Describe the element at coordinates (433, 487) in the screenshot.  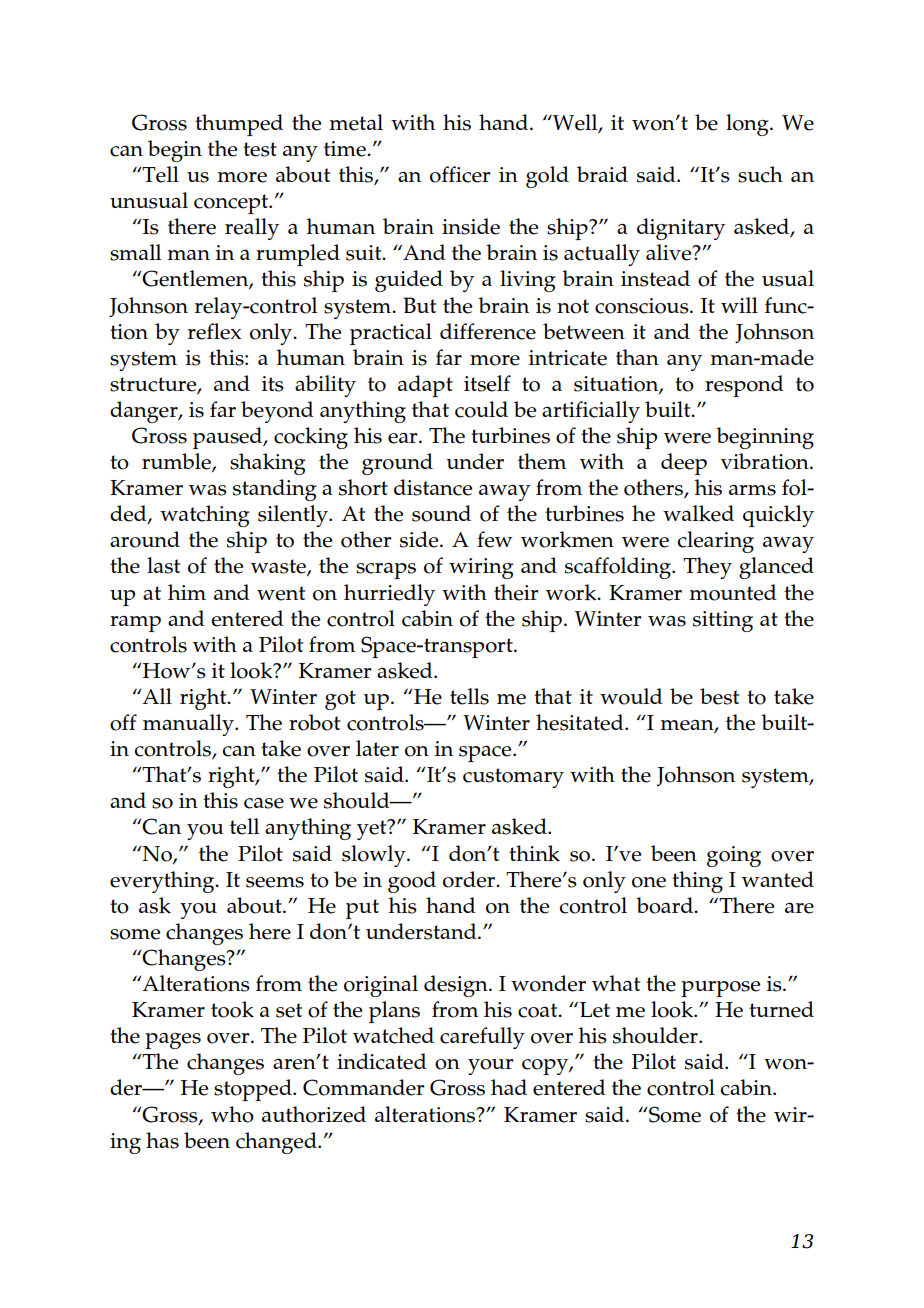
I see `distance` at that location.
